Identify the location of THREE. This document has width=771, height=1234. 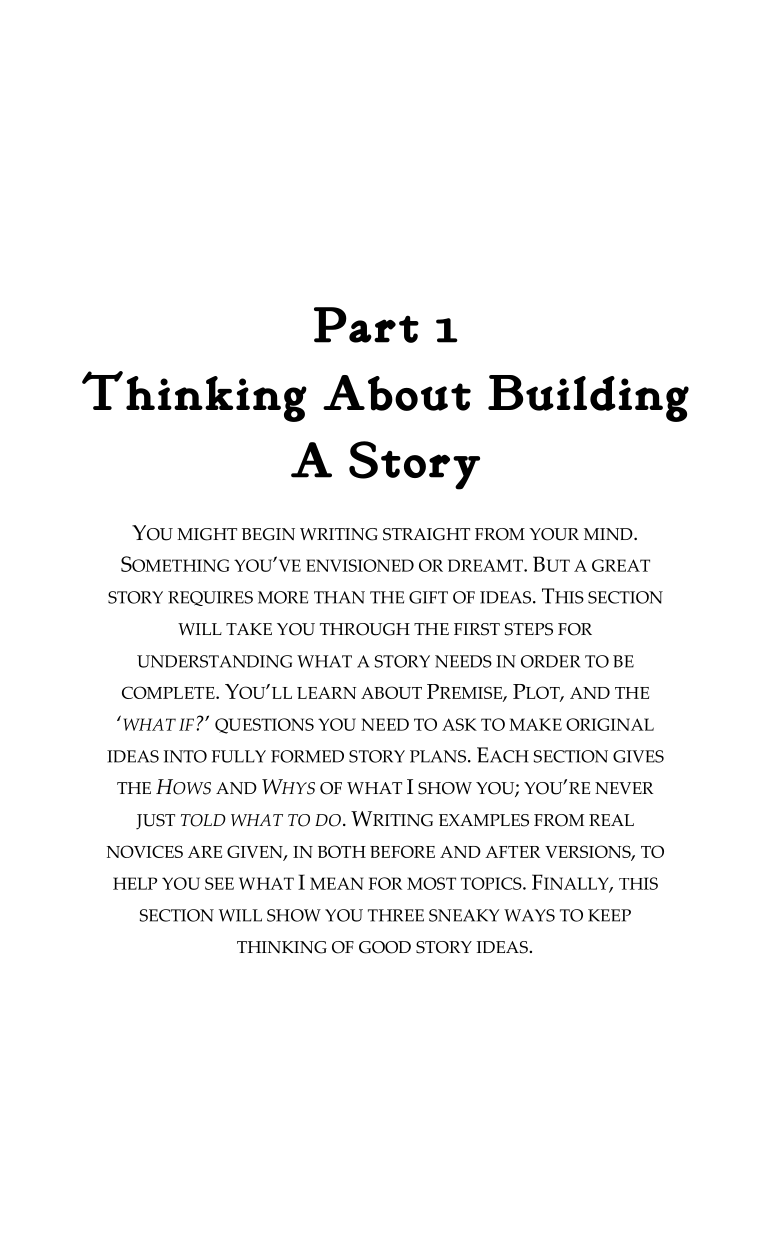
(396, 915).
